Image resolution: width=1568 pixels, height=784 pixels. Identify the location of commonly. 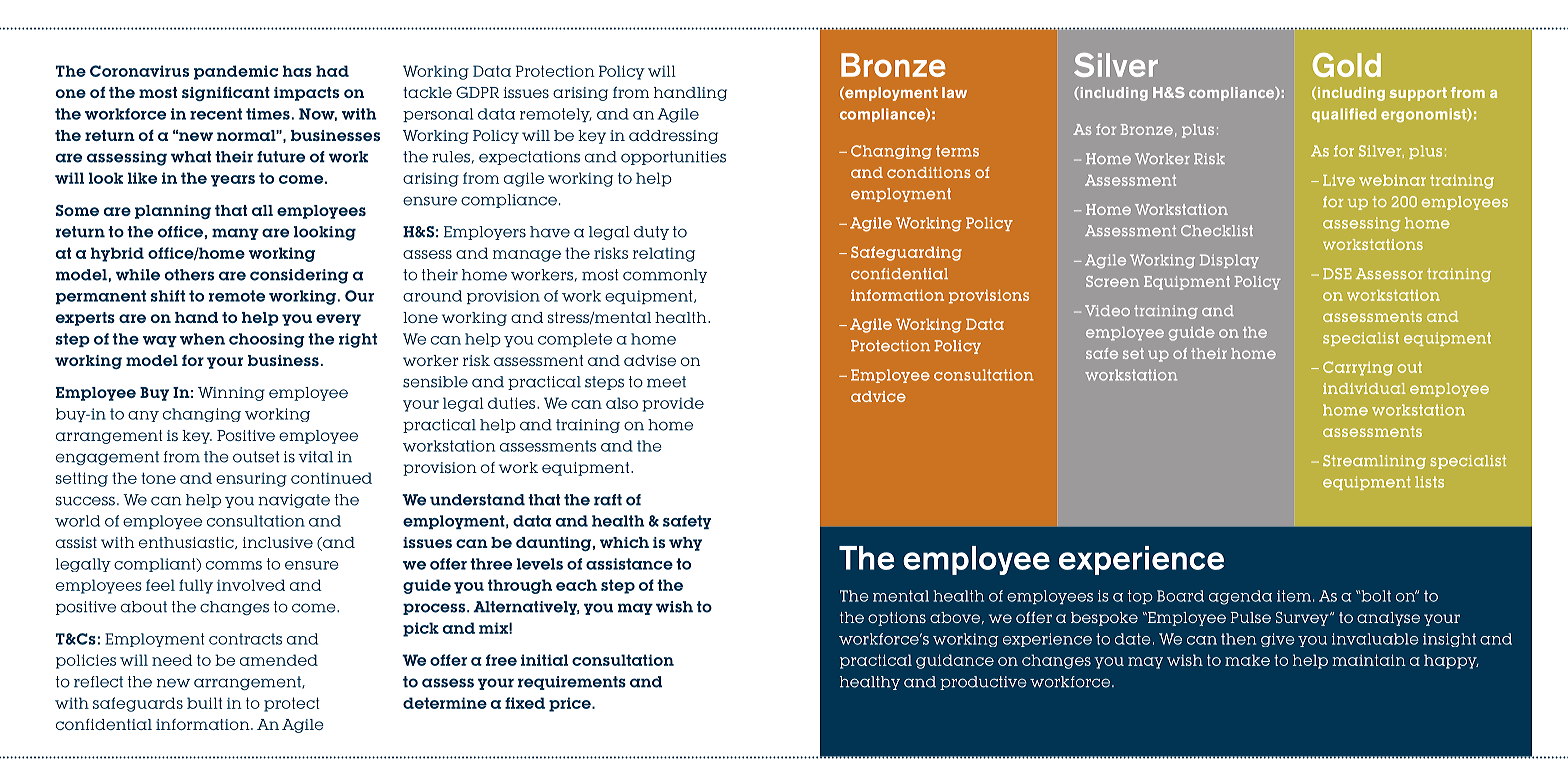
(665, 276).
